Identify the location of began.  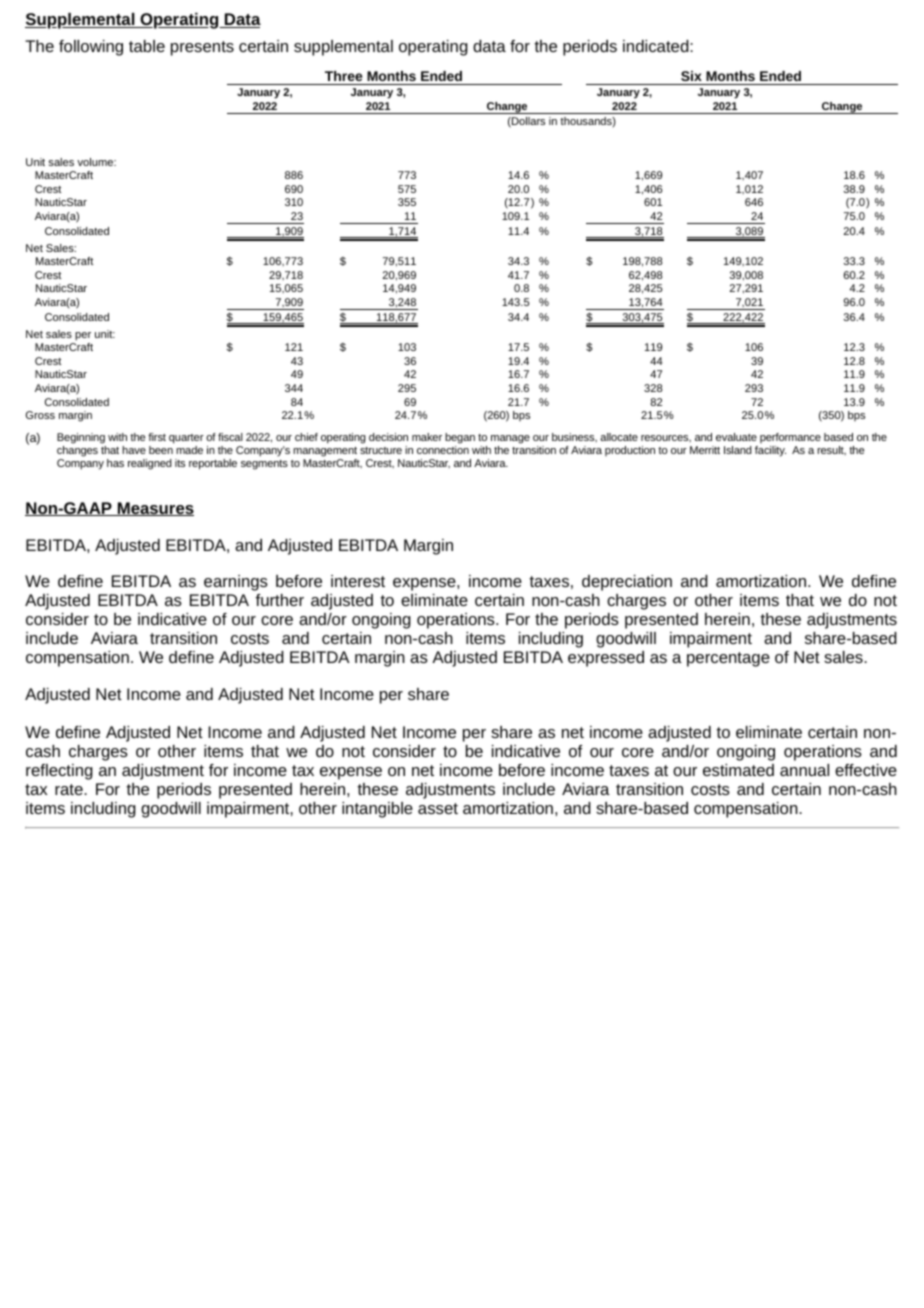
(460, 440).
